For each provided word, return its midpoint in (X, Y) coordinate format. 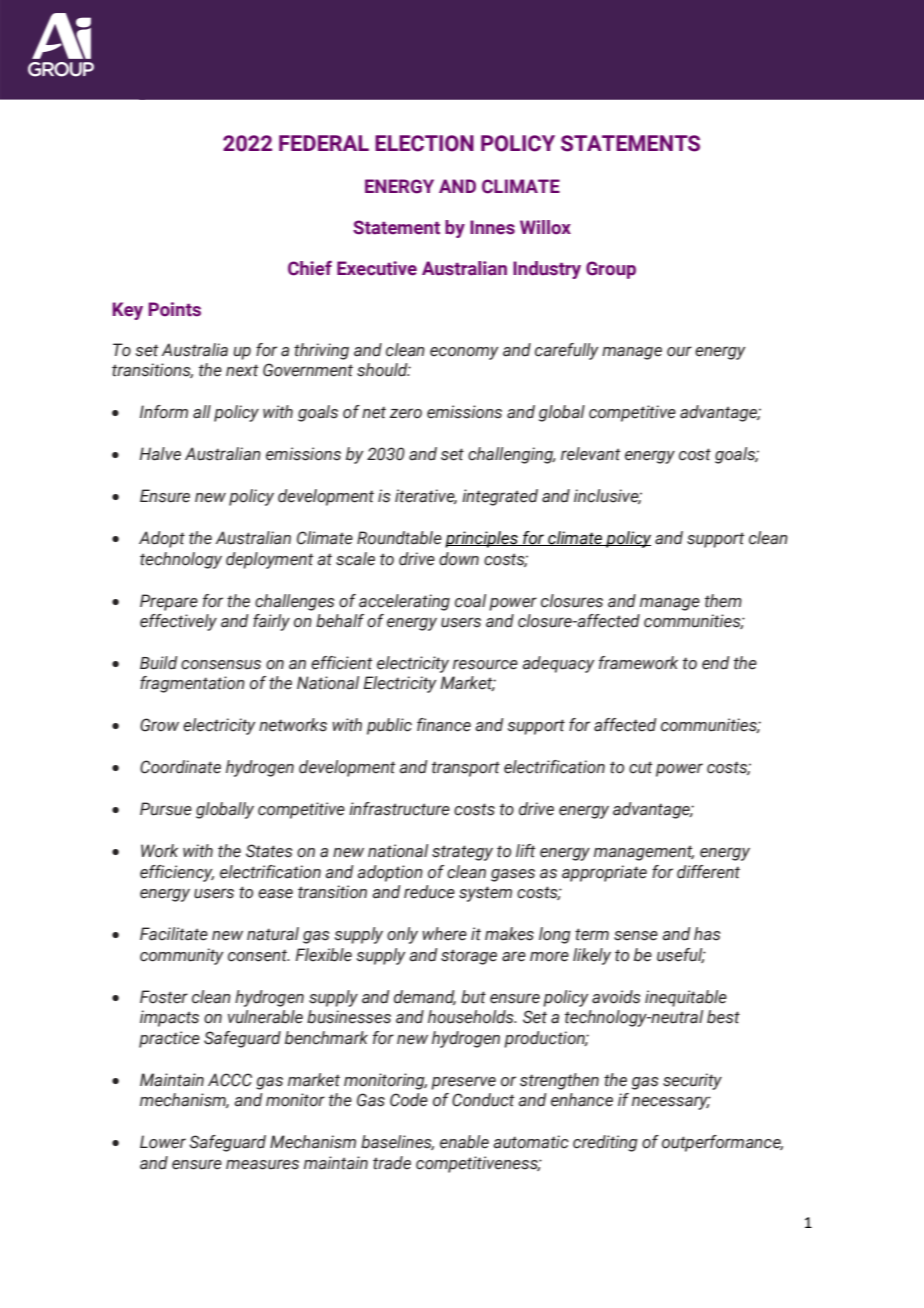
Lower (163, 1142)
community (182, 956)
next (242, 370)
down (459, 559)
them (723, 601)
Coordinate (180, 767)
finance (444, 725)
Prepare (169, 602)
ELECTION (424, 143)
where (444, 934)
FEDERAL (324, 143)
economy (464, 353)
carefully (567, 351)
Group (611, 270)
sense (636, 936)
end (715, 663)
